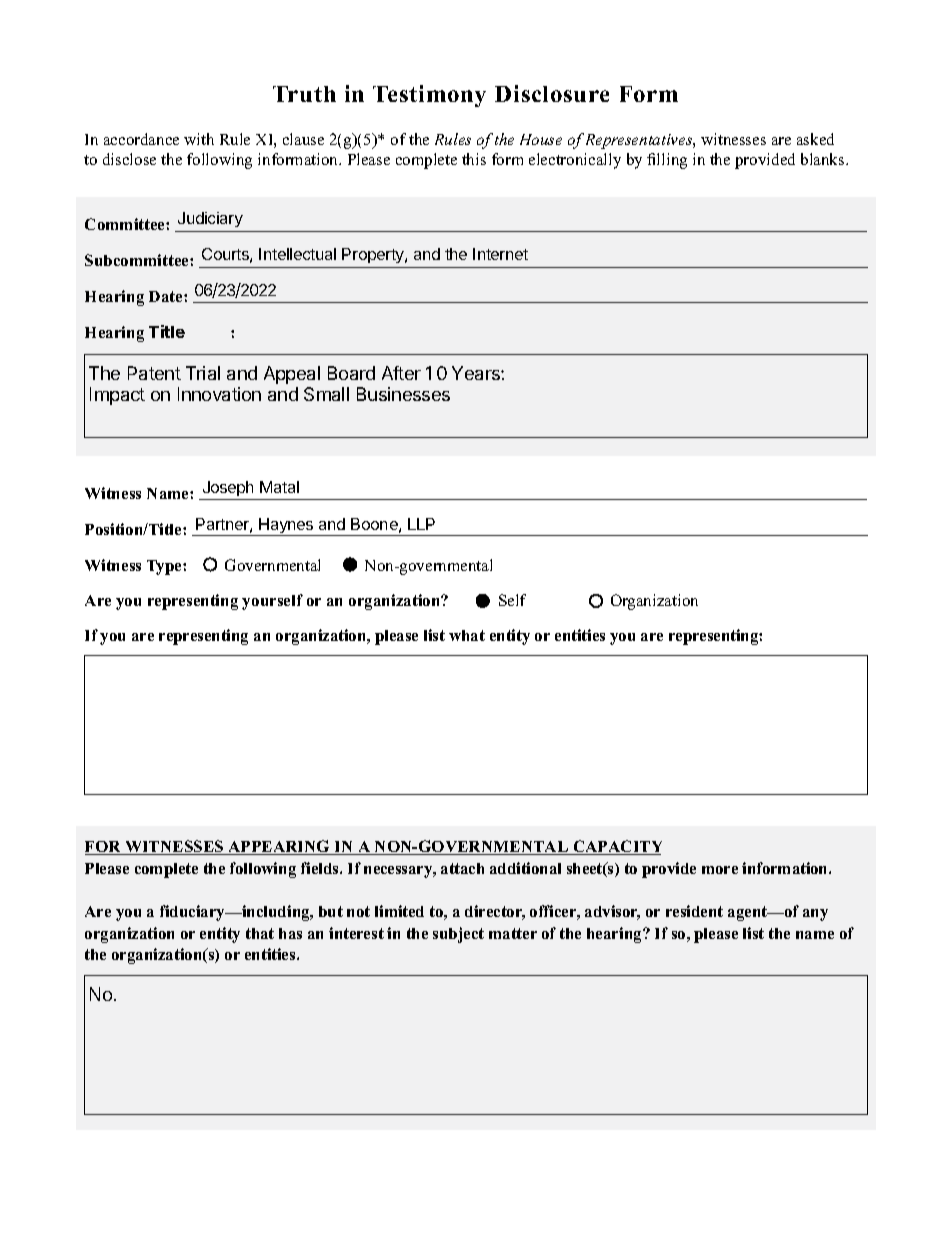  Describe the element at coordinates (429, 96) in the screenshot. I see `Testimony` at that location.
